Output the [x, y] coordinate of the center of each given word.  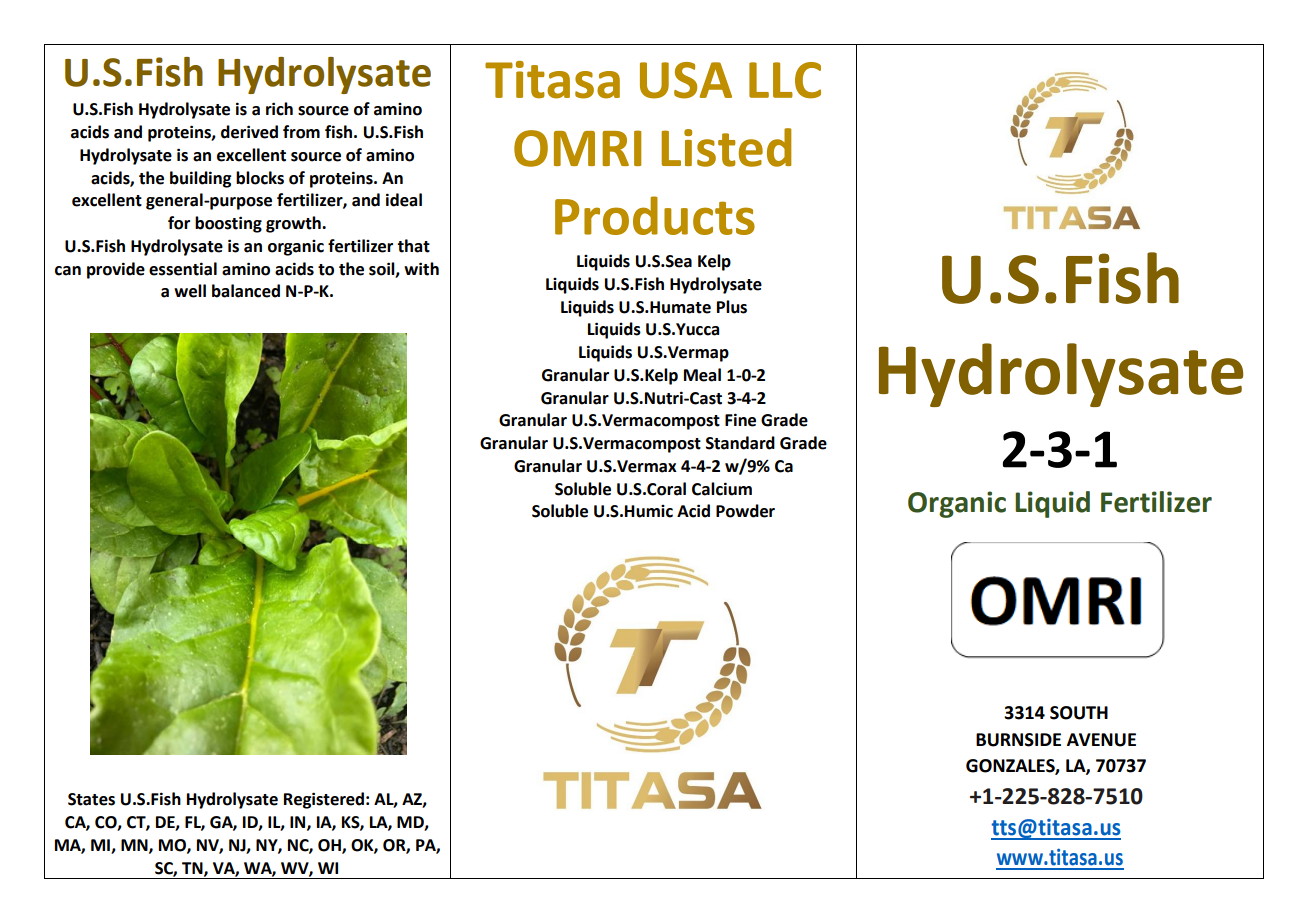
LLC [785, 80]
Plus [732, 307]
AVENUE [1101, 740]
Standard [740, 443]
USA [686, 80]
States [91, 799]
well [190, 291]
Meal [702, 375]
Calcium [722, 489]
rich [279, 109]
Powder [745, 511]
